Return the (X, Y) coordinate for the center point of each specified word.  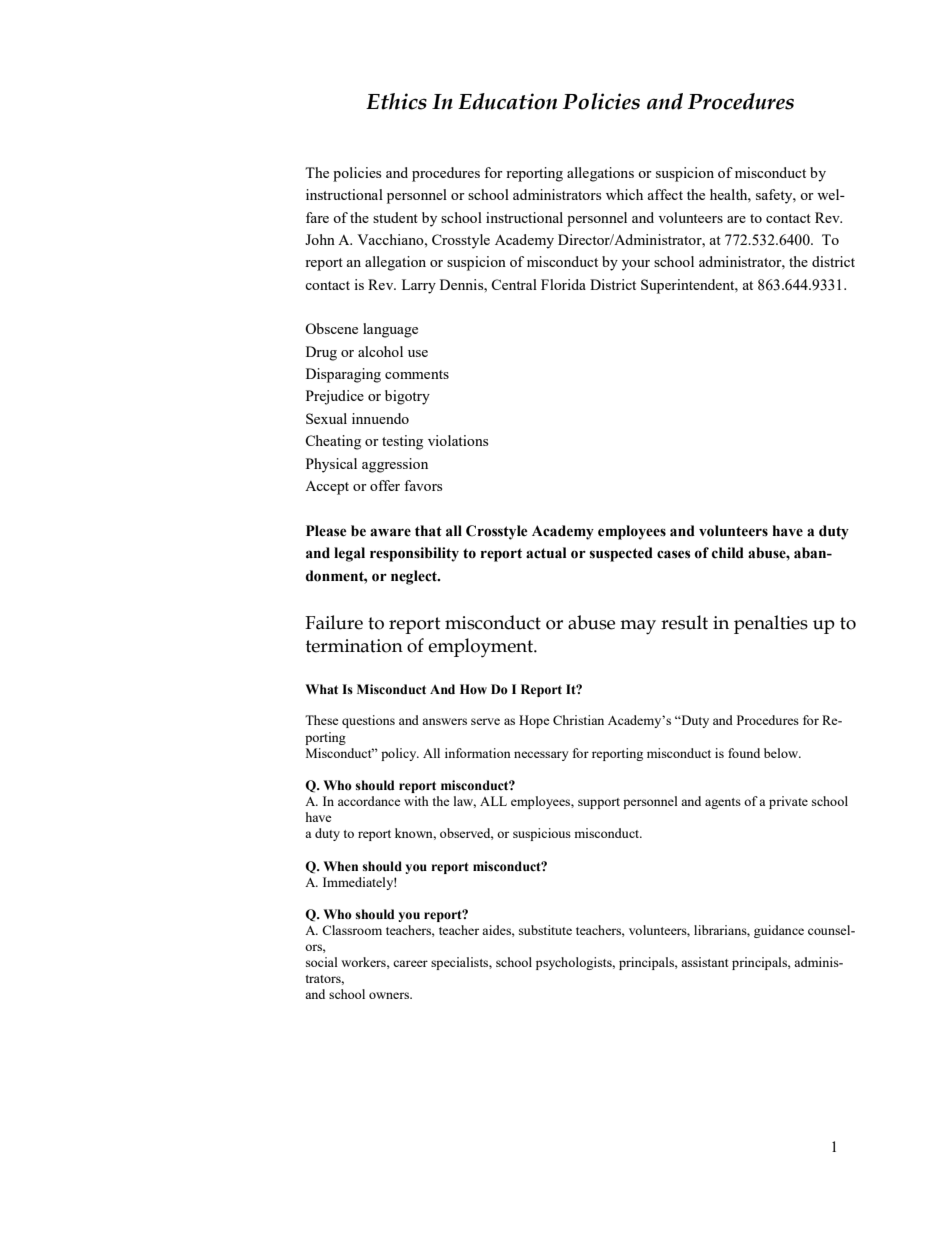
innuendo (380, 418)
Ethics (396, 101)
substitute (545, 930)
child (728, 553)
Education (507, 101)
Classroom (352, 930)
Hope (534, 721)
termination (354, 646)
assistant (704, 962)
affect (665, 194)
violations (458, 440)
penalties (771, 624)
